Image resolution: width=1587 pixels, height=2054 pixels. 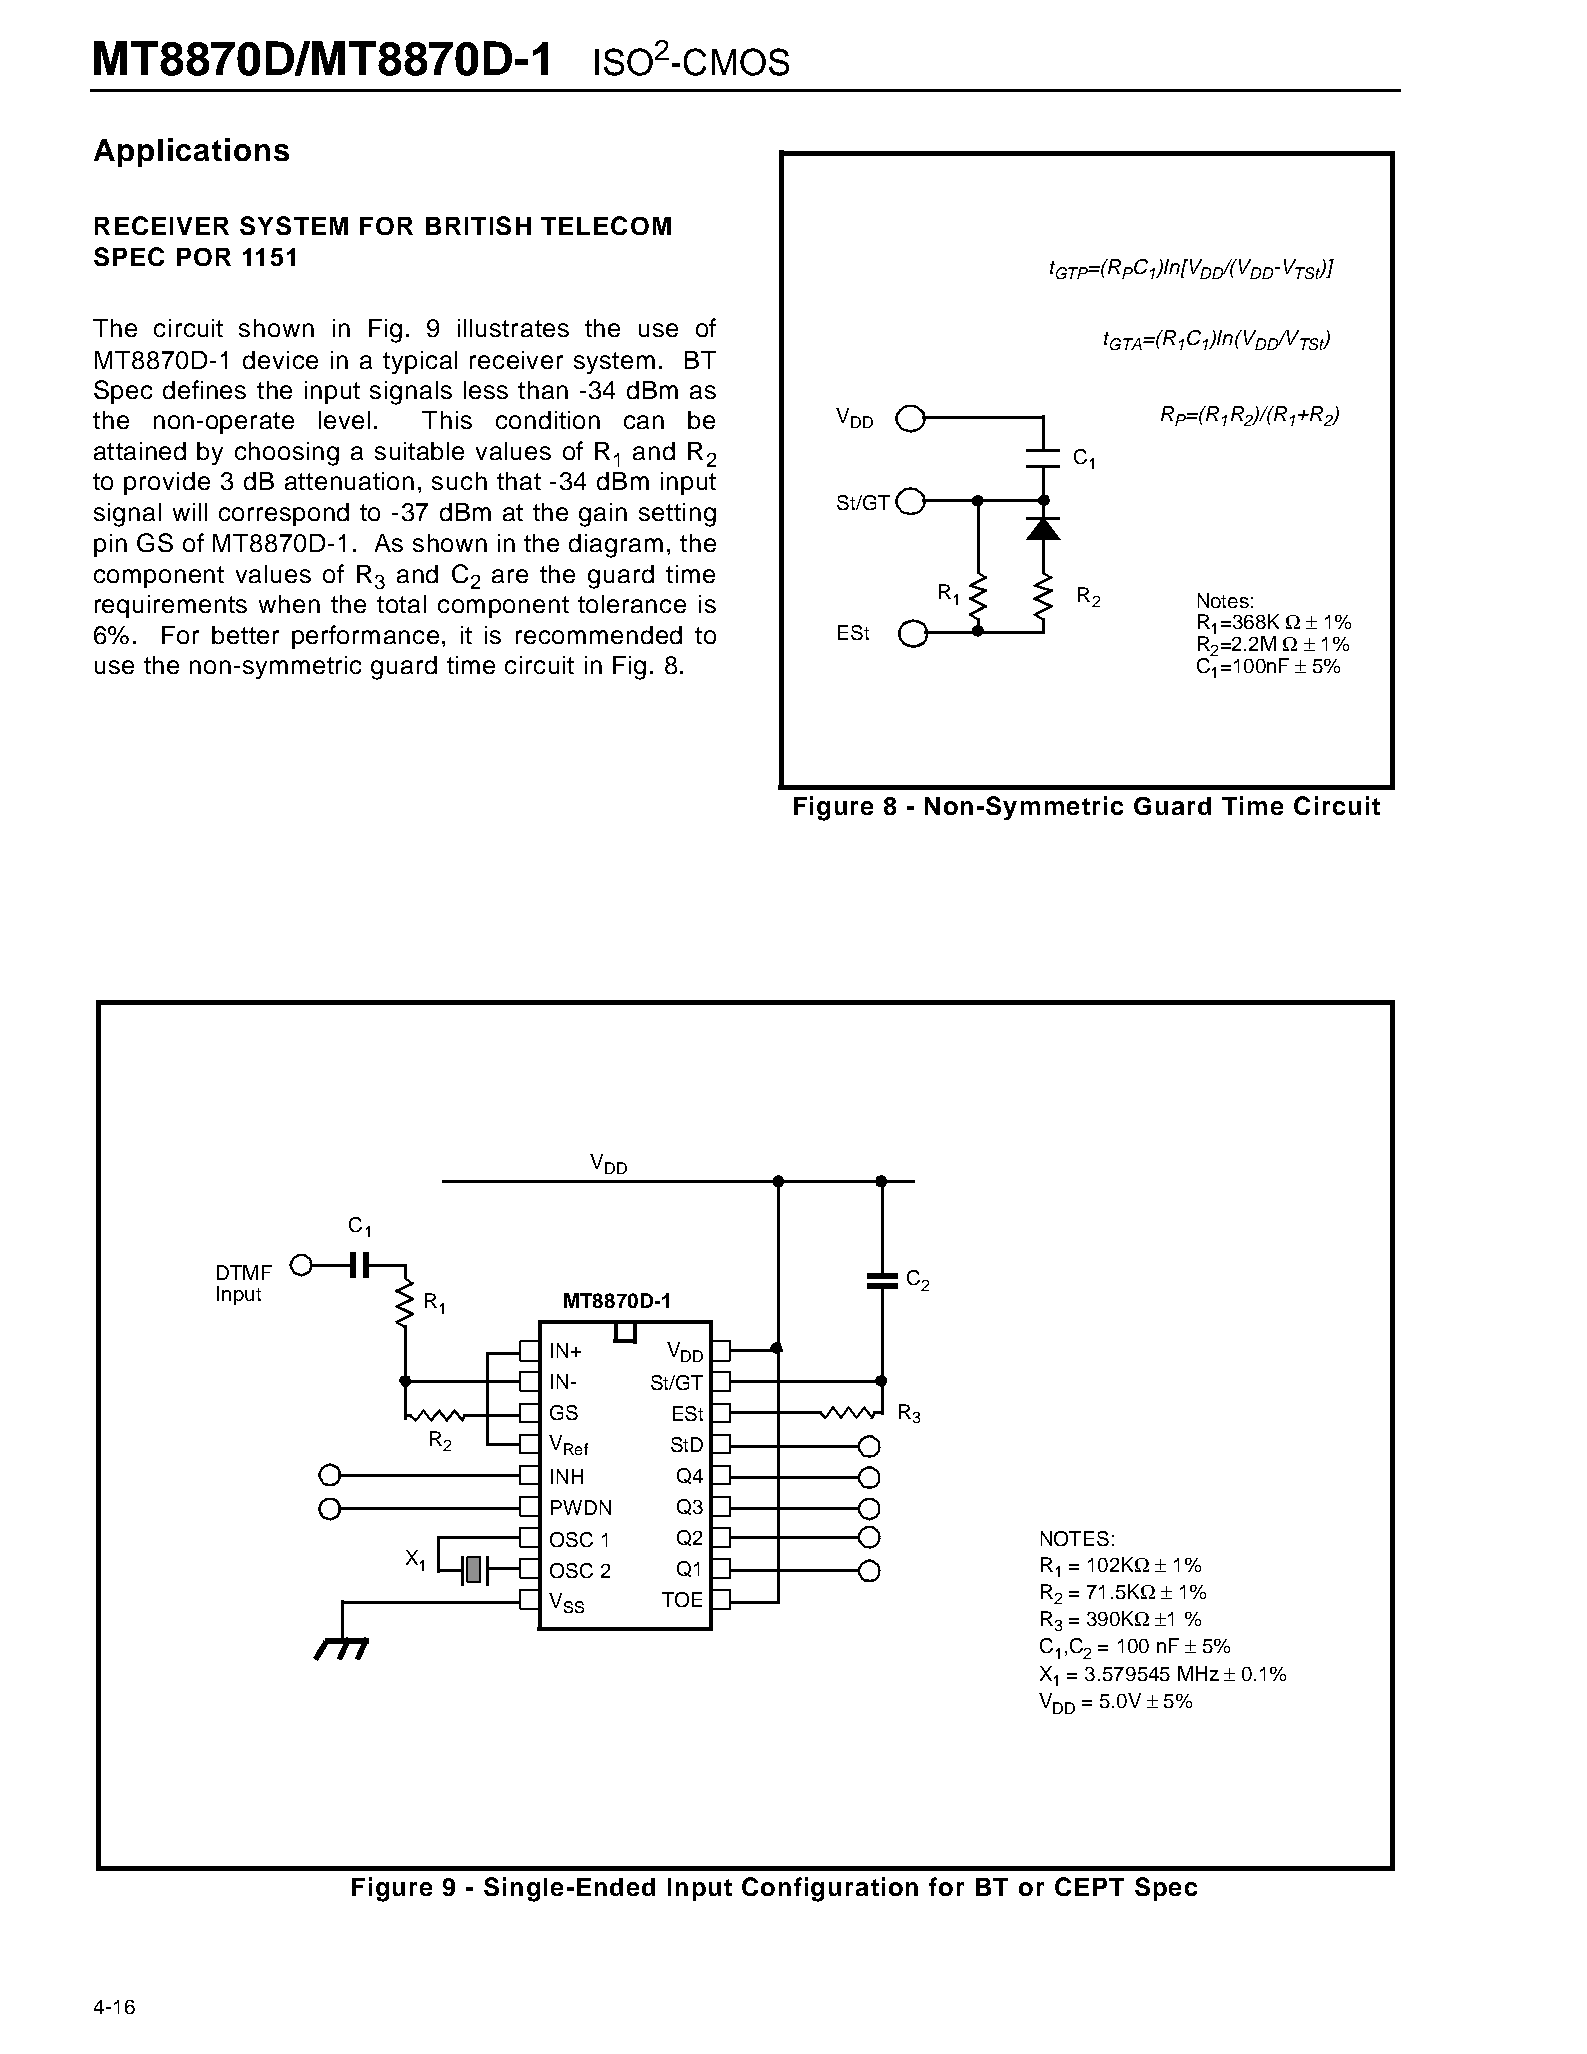 What do you see at coordinates (567, 1476) in the screenshot?
I see `INH` at bounding box center [567, 1476].
